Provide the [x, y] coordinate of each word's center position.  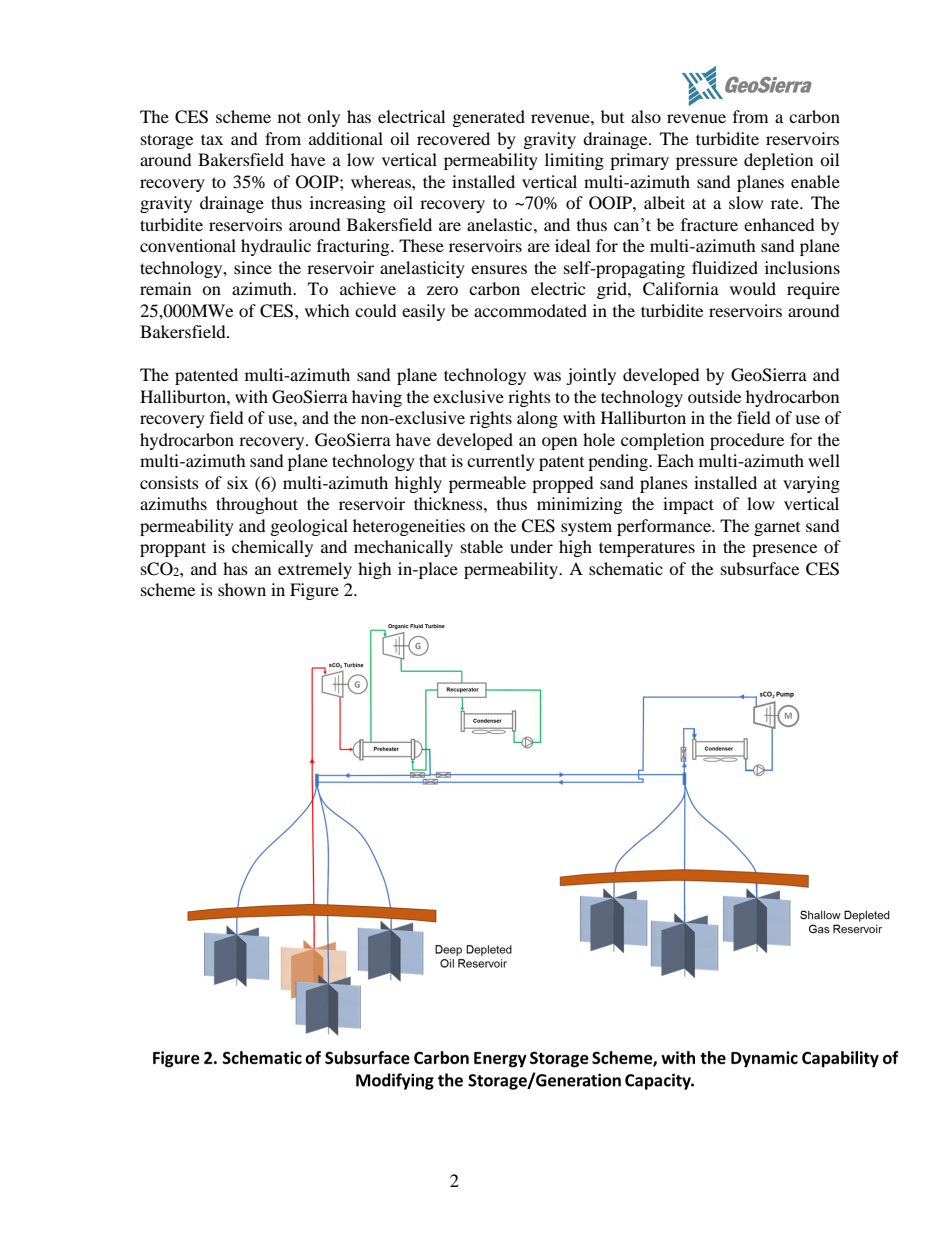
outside [714, 396]
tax [212, 139]
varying [811, 484]
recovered [453, 138]
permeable [487, 484]
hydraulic [276, 247]
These [421, 245]
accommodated [530, 310]
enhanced [779, 224]
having [377, 398]
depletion [778, 161]
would [753, 288]
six [237, 482]
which [327, 310]
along [537, 419]
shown [242, 589]
